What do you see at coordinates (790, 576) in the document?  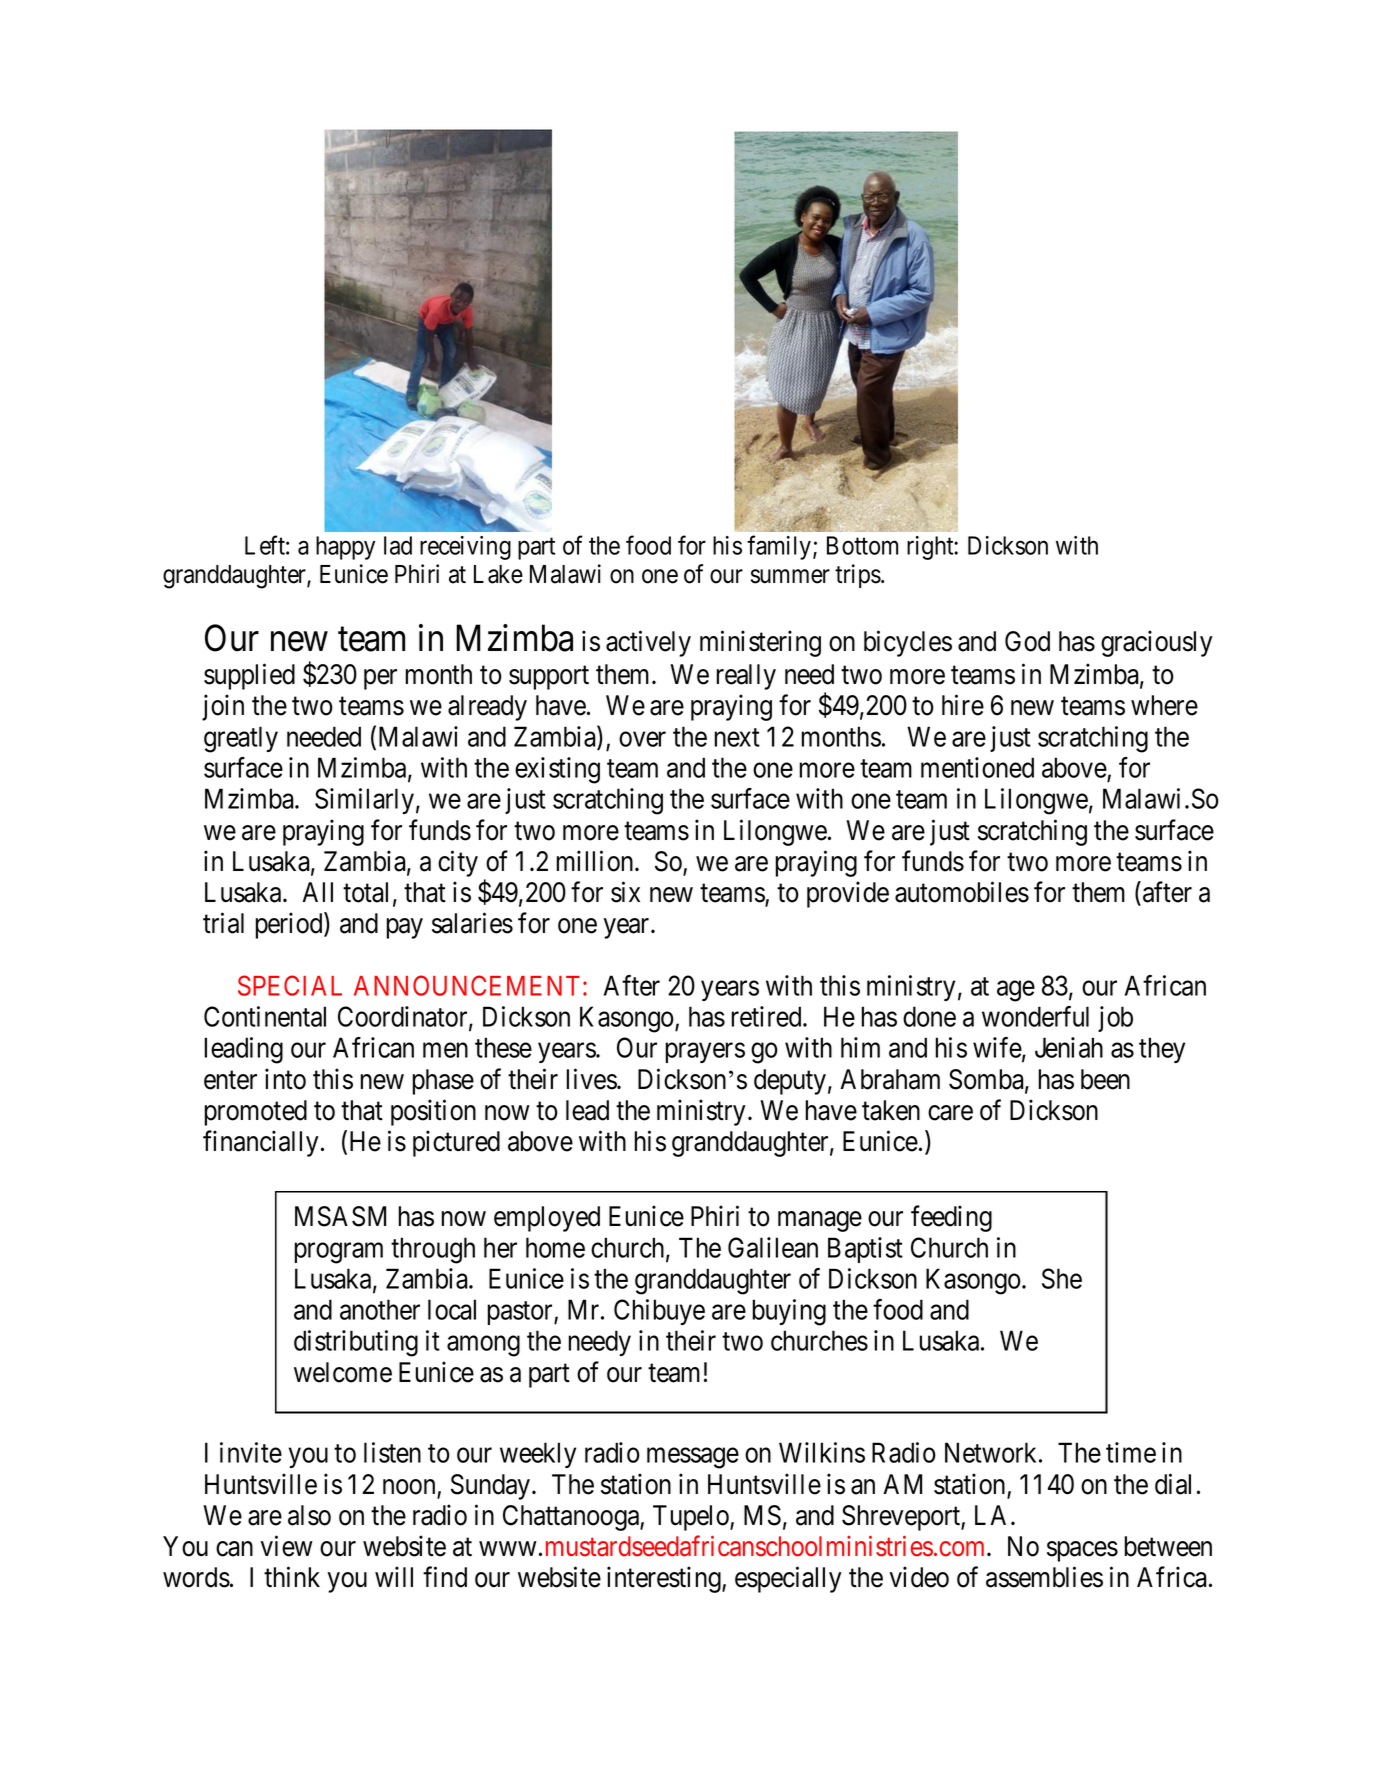 I see `summer` at bounding box center [790, 576].
